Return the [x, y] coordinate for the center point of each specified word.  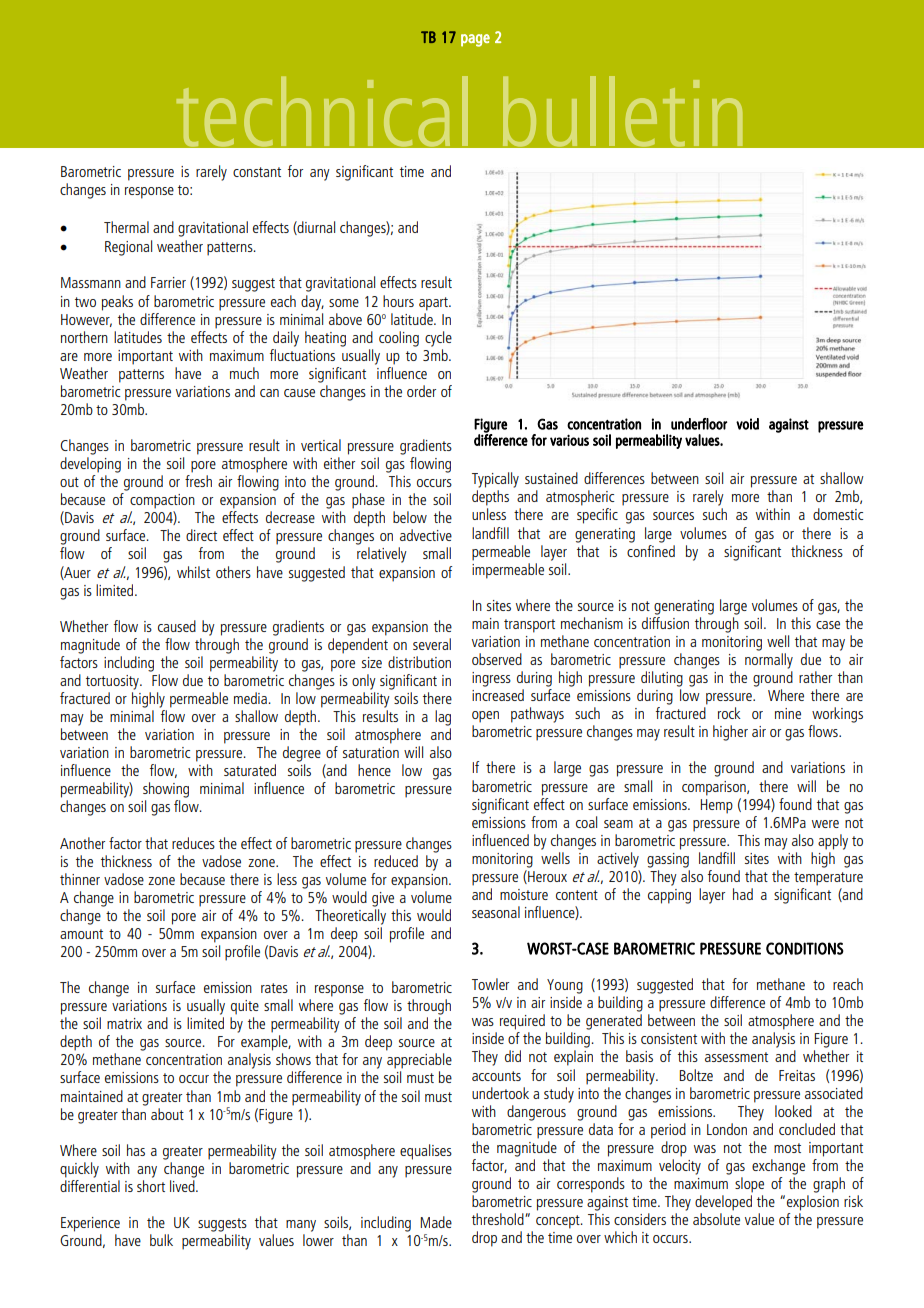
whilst [193, 572]
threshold [499, 1219]
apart [434, 304]
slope [749, 1185]
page [475, 40]
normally [769, 661]
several [432, 644]
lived [183, 1186]
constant [257, 172]
